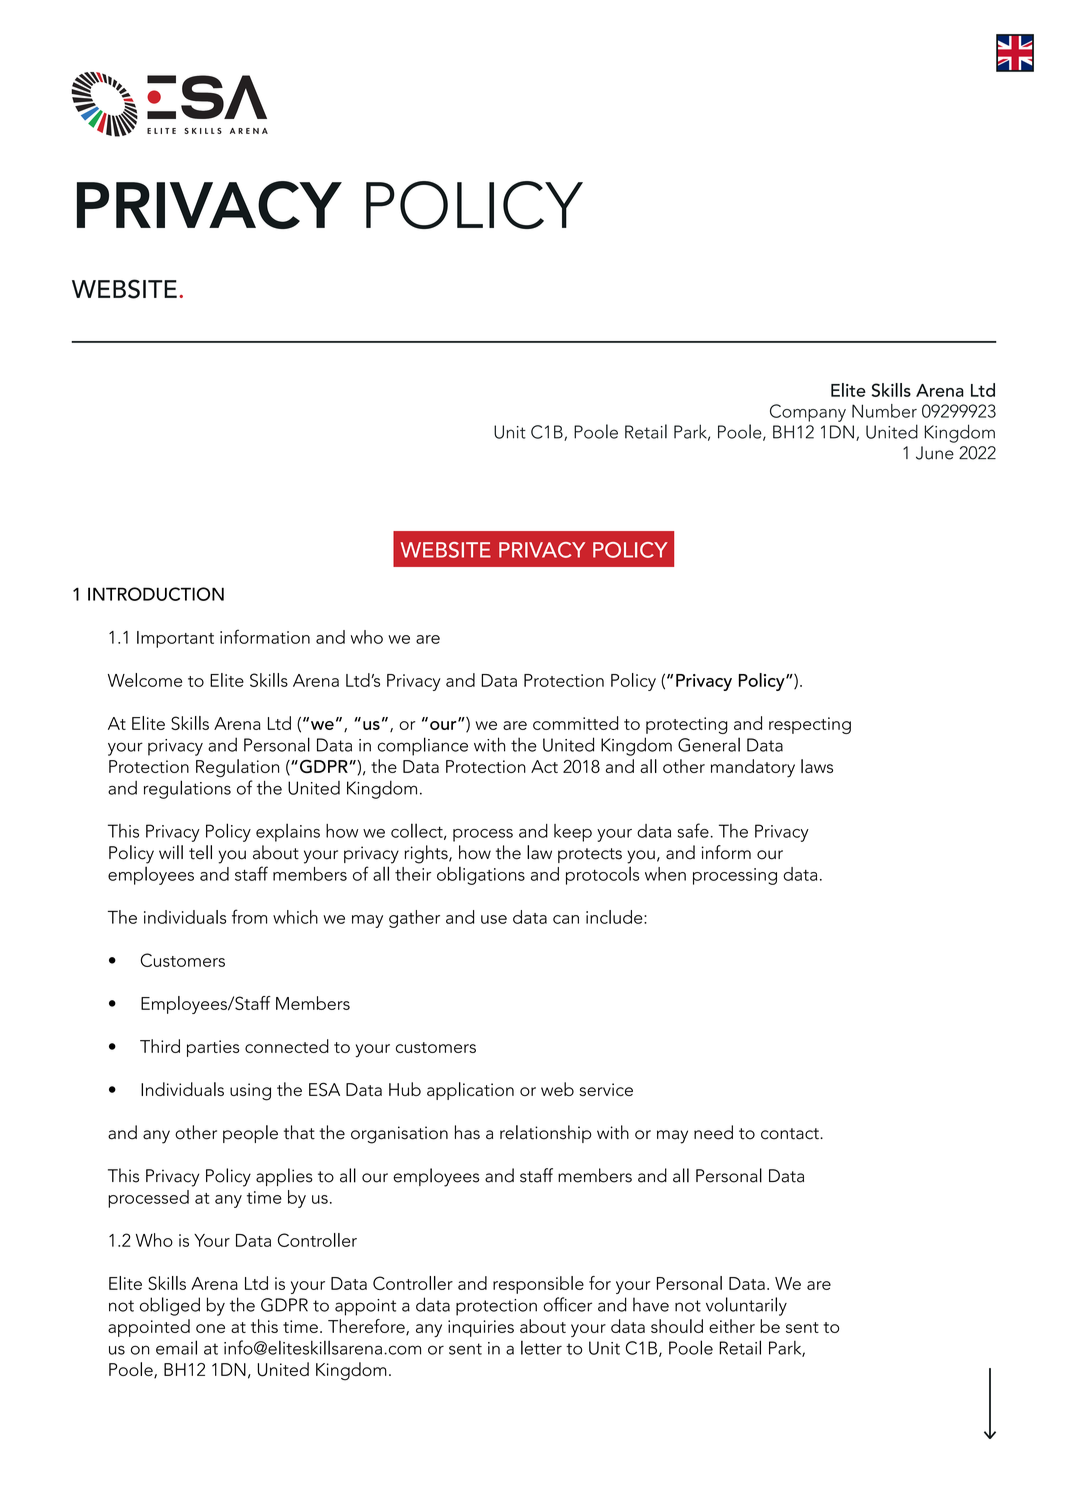 This image has height=1511, width=1068. Describe the element at coordinates (210, 1328) in the image. I see `one` at that location.
